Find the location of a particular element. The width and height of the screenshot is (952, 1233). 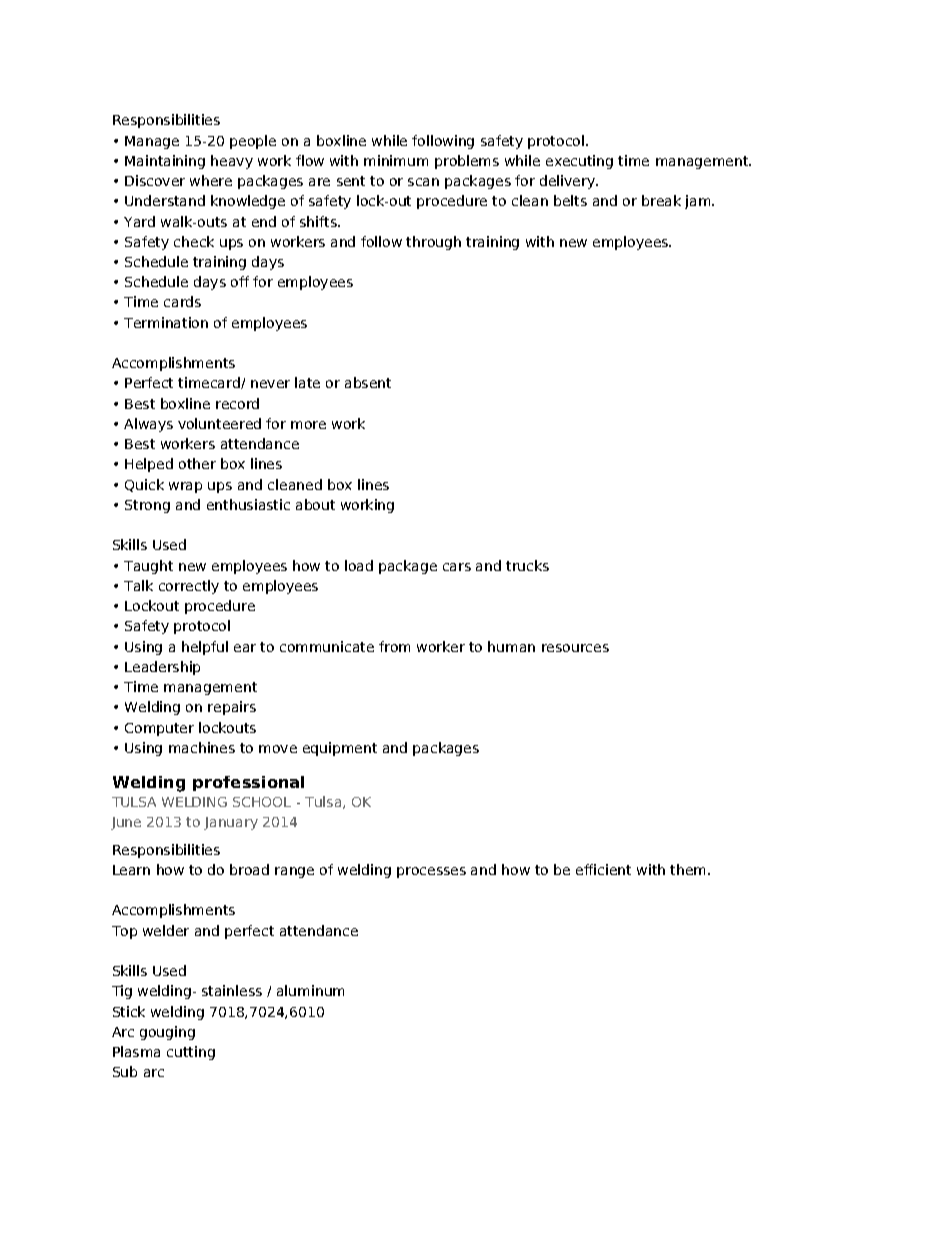

resources is located at coordinates (575, 648).
